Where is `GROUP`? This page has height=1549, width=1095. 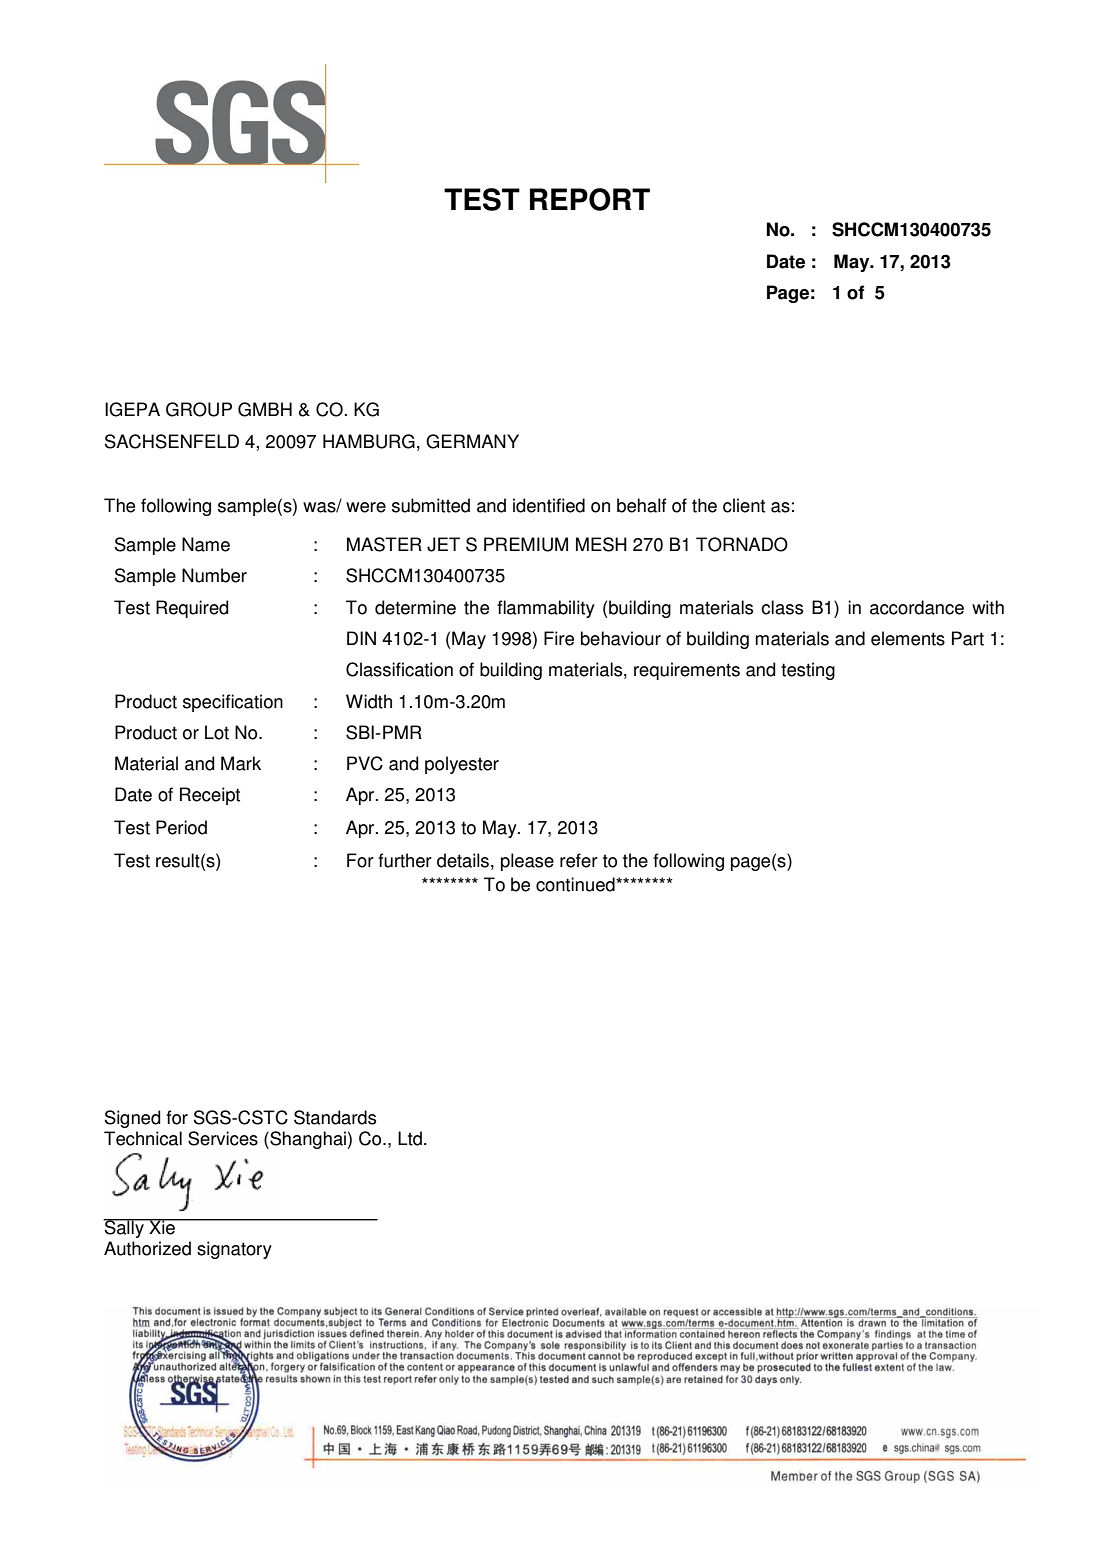
GROUP is located at coordinates (199, 409).
